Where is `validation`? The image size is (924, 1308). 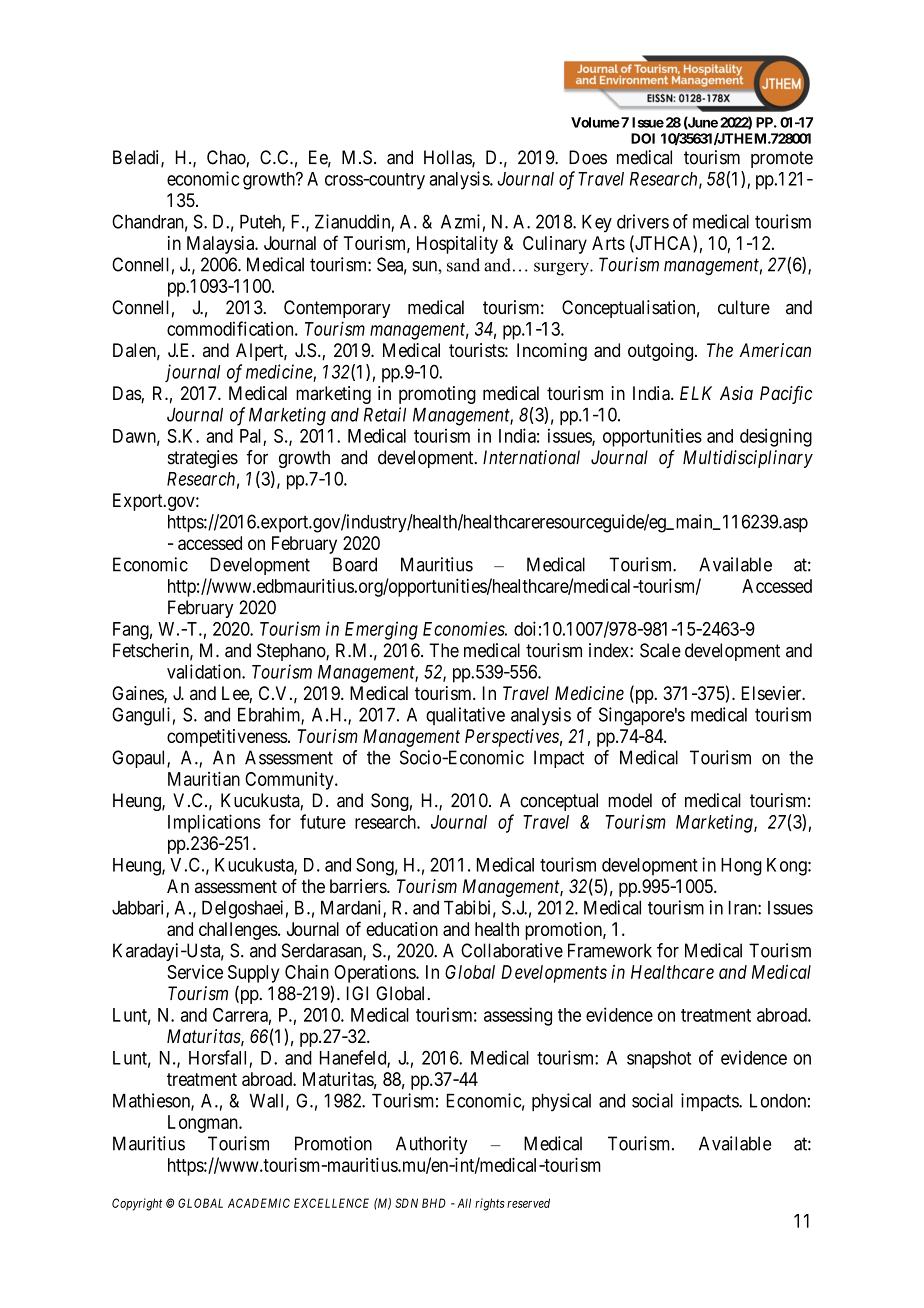
validation is located at coordinates (205, 671).
